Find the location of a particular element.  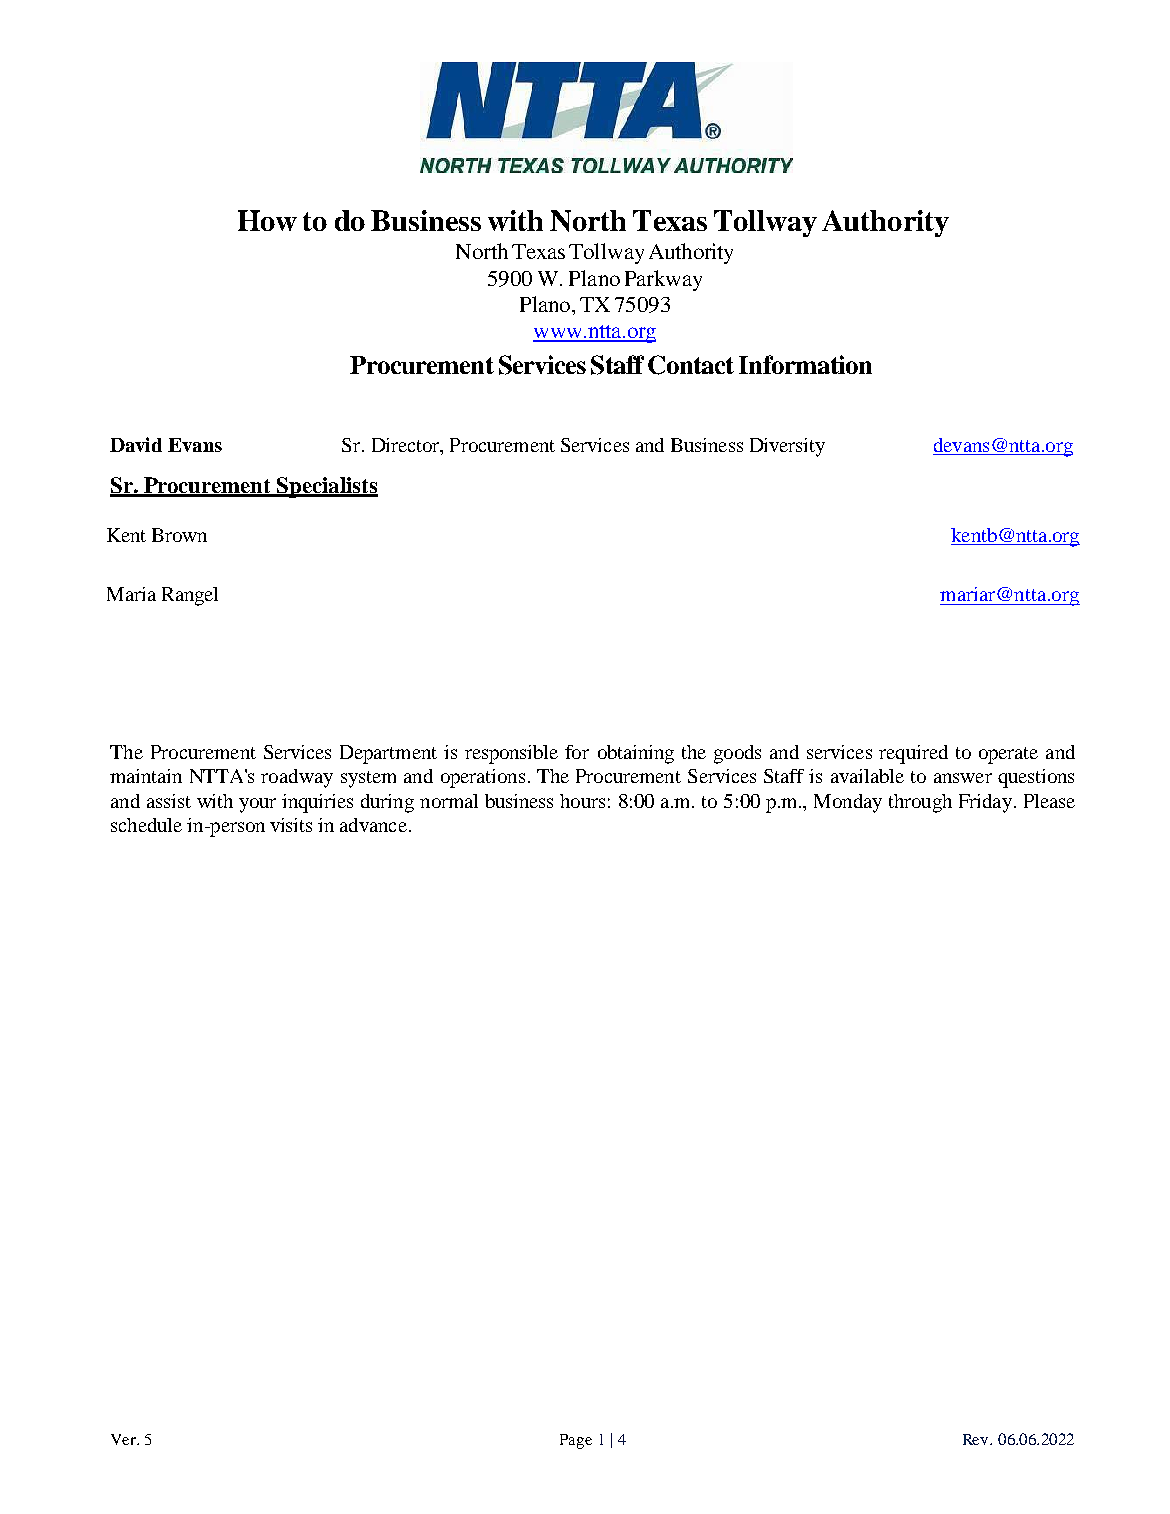

Rev is located at coordinates (977, 1439).
